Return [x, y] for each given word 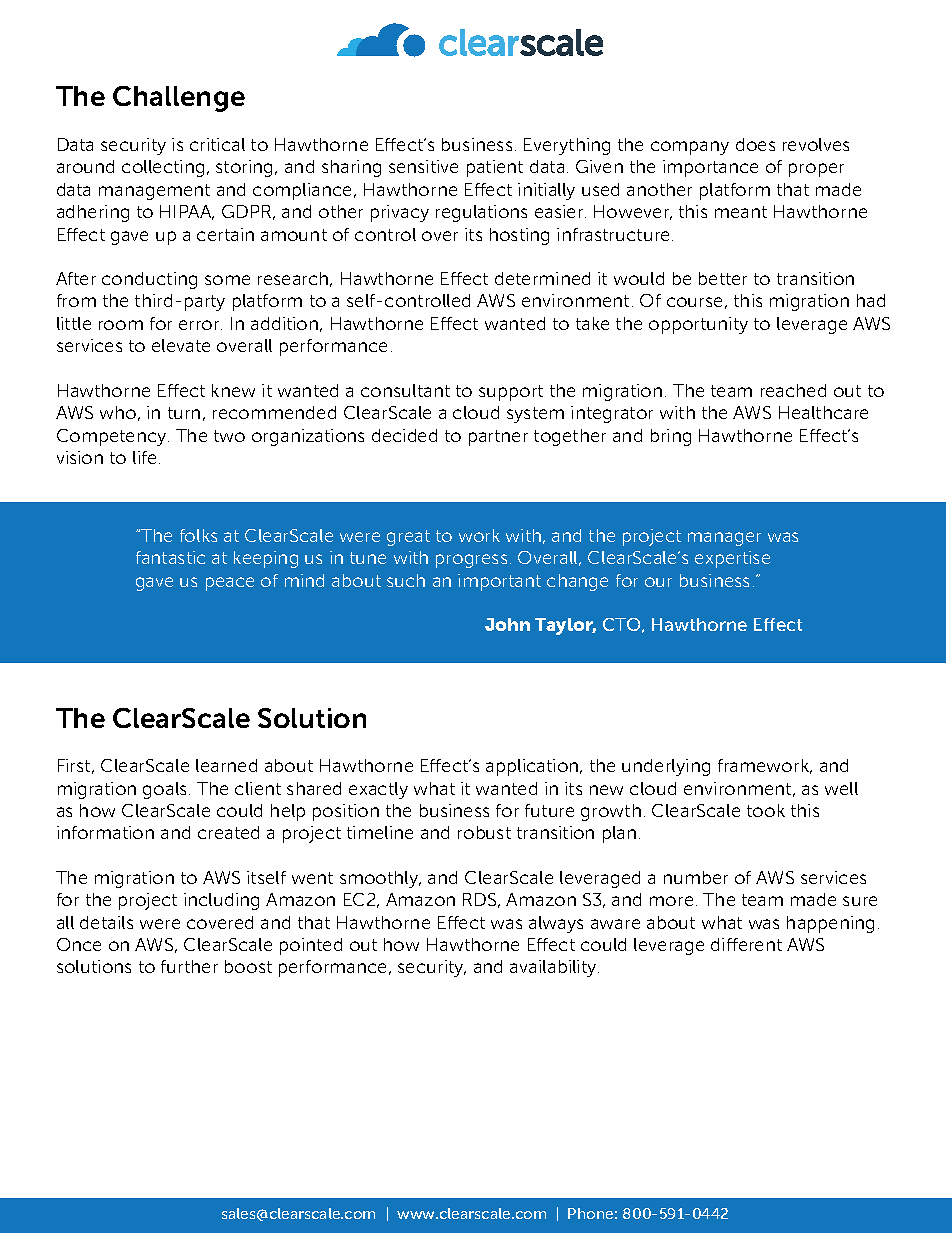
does [755, 144]
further [189, 966]
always [556, 924]
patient [495, 168]
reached [793, 390]
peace [230, 584]
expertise [732, 559]
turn [184, 413]
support [511, 393]
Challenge [179, 99]
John [507, 624]
